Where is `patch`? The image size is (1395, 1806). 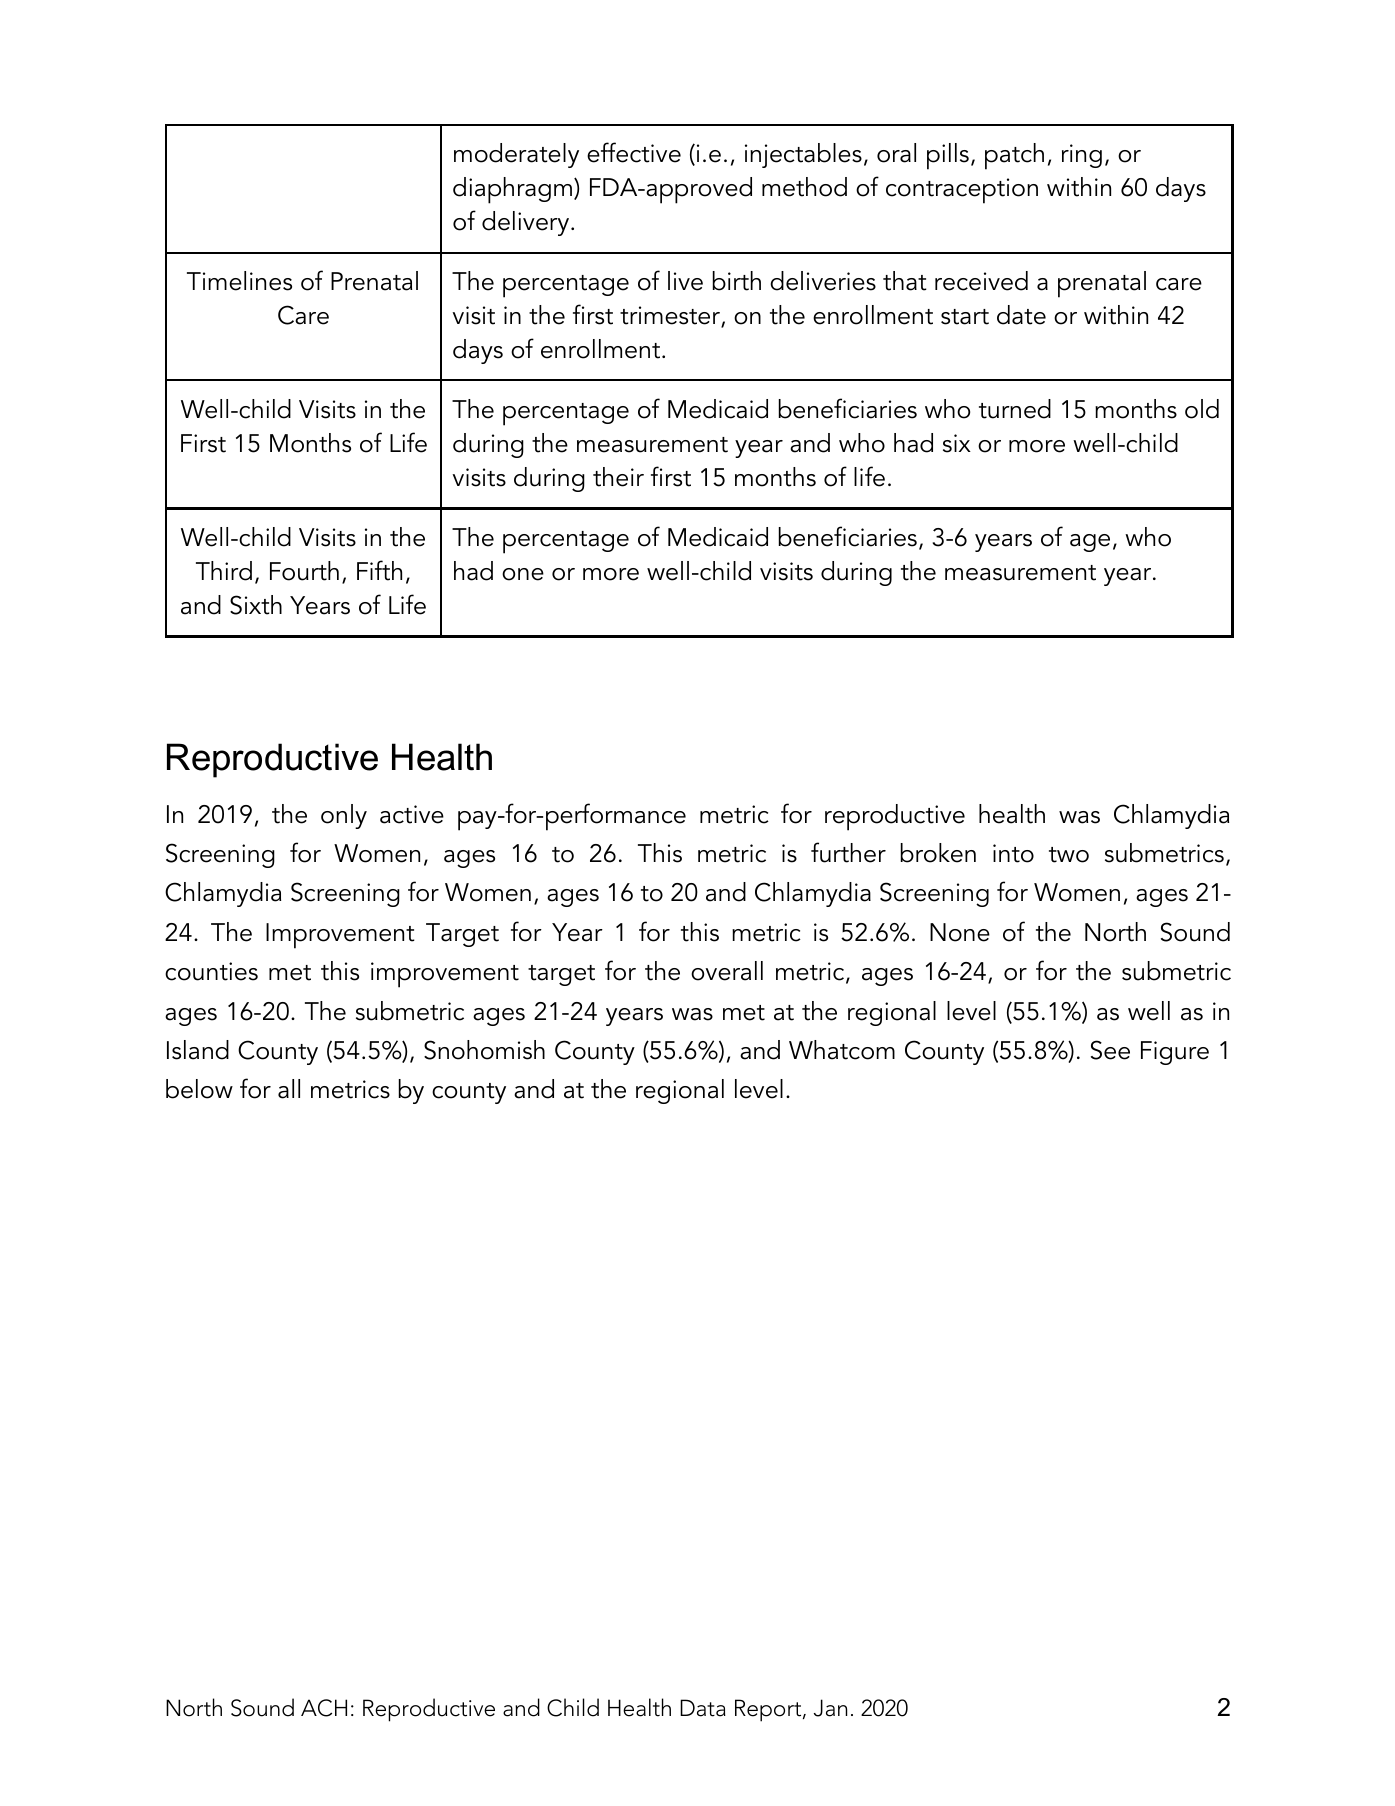 patch is located at coordinates (1014, 156).
